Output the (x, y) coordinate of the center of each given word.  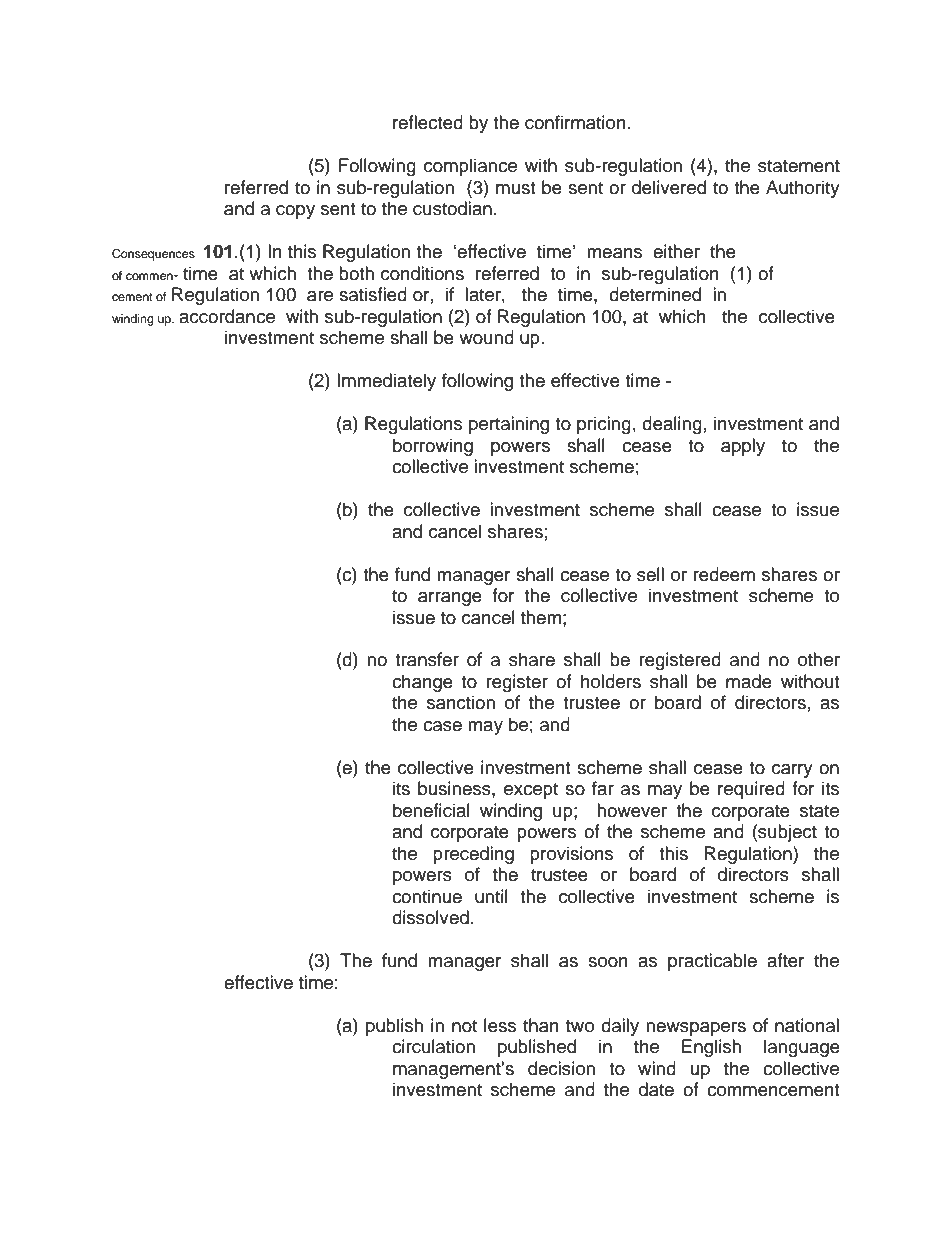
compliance (470, 167)
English (711, 1048)
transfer (427, 659)
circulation (433, 1046)
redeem (724, 574)
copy (295, 212)
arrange (450, 599)
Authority (803, 189)
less (500, 1025)
